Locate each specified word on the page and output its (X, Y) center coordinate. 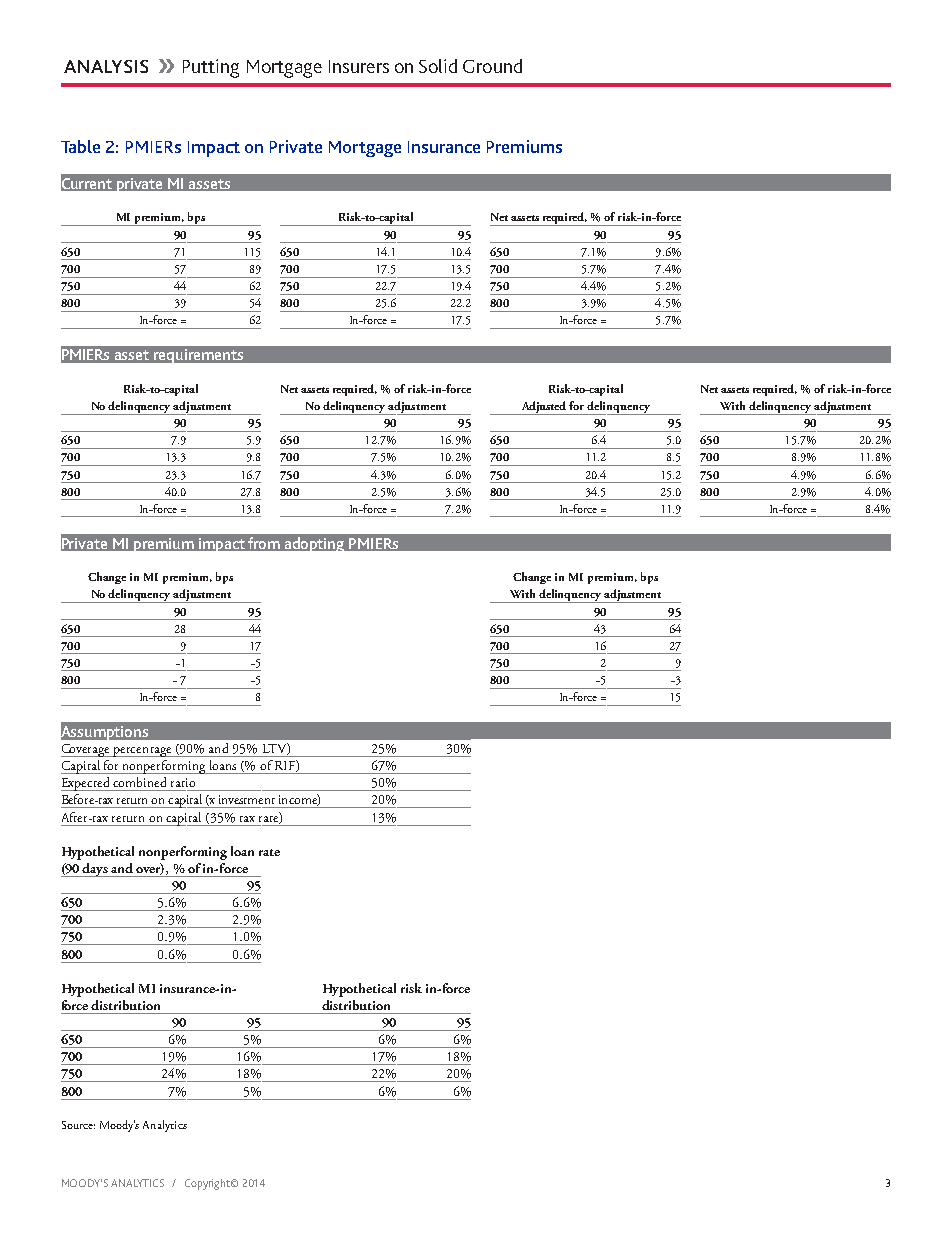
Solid (438, 66)
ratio (183, 782)
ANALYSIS (106, 66)
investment (247, 799)
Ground (492, 66)
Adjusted (544, 408)
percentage (143, 752)
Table (80, 146)
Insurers (359, 66)
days (96, 870)
